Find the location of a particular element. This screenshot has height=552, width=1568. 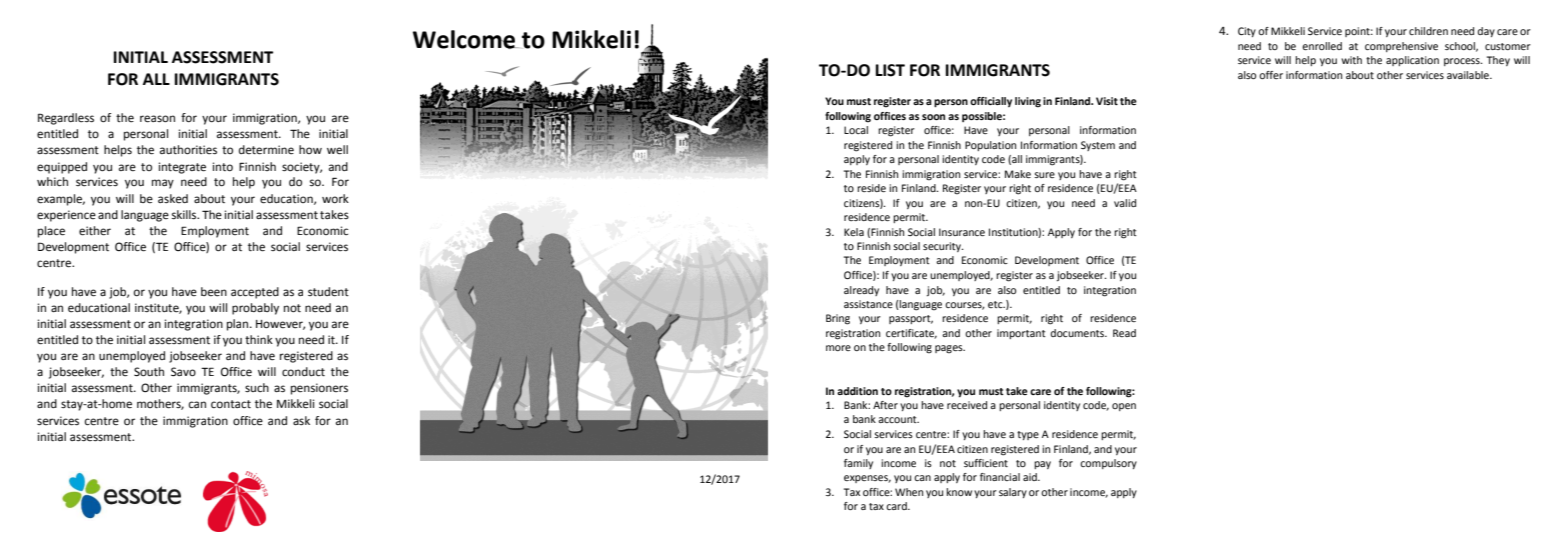

Insurance is located at coordinates (962, 232).
